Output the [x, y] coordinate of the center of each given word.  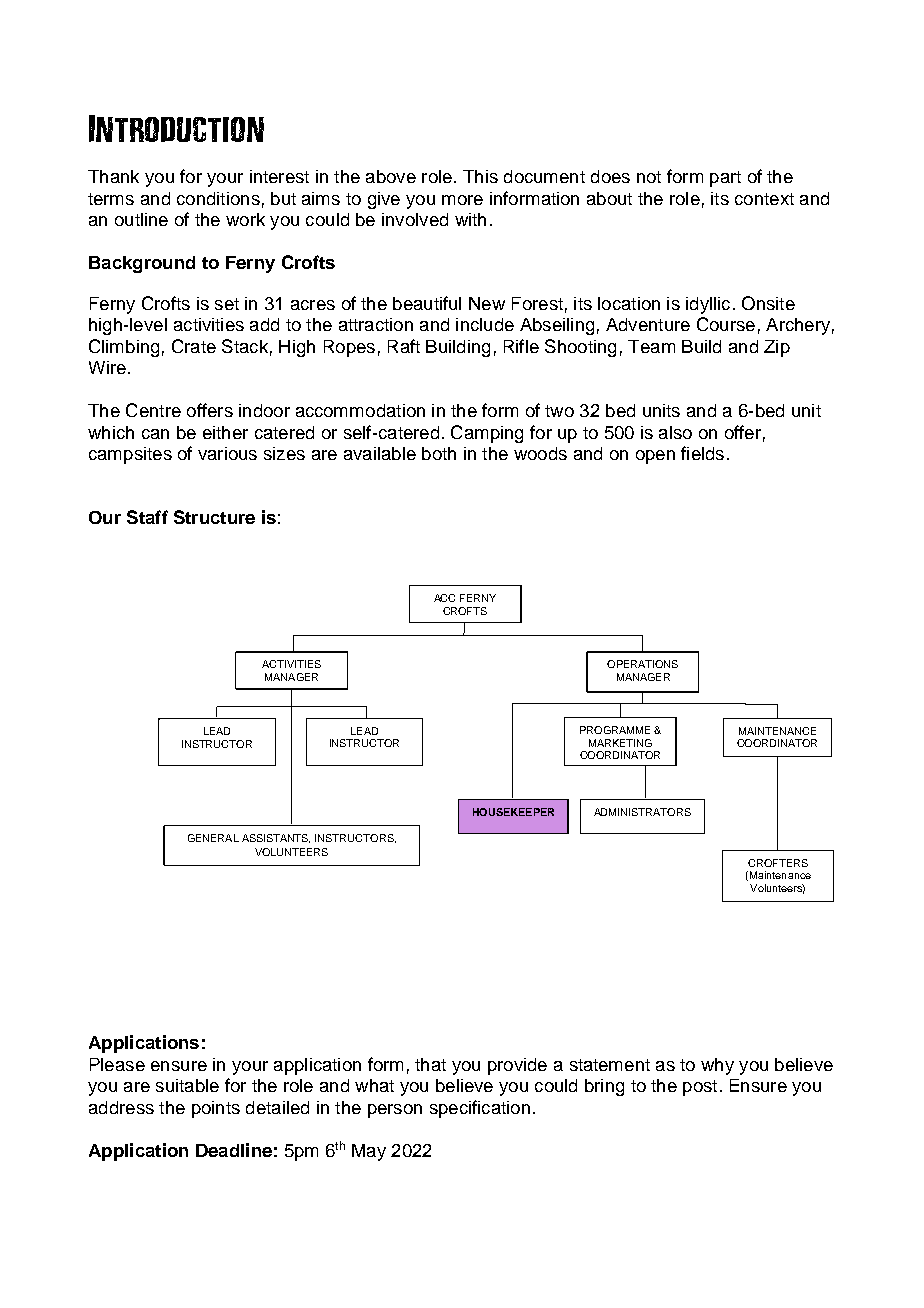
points [216, 1109]
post [700, 1088]
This [480, 176]
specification [480, 1109]
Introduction [176, 128]
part [725, 179]
